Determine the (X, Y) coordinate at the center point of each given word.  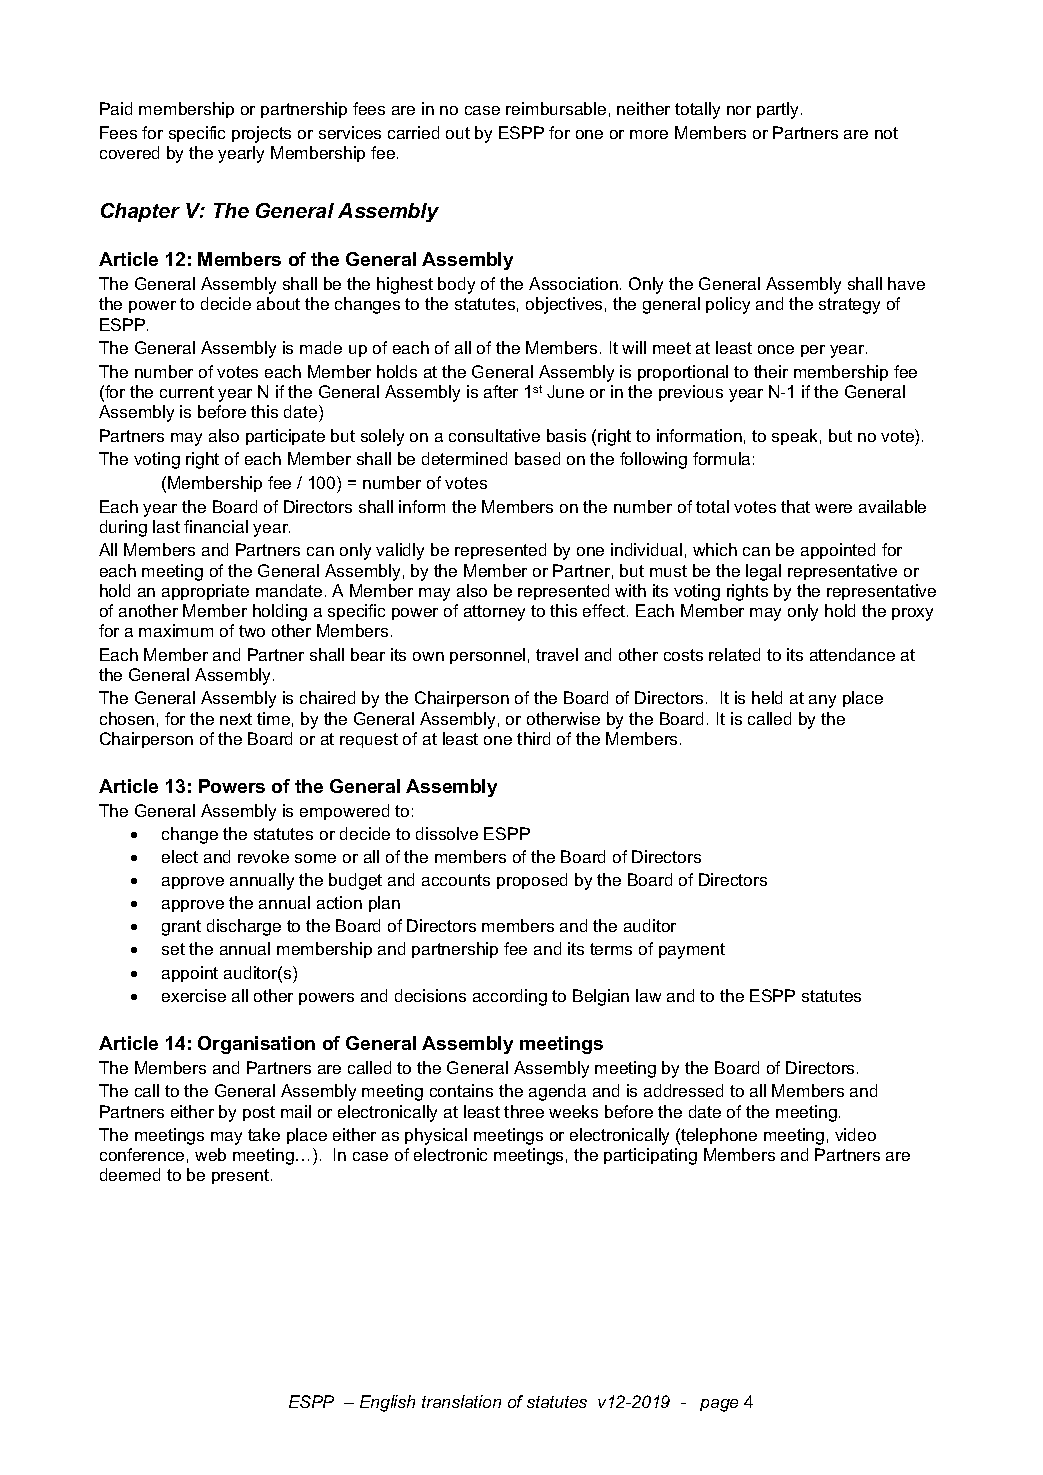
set (173, 949)
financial (216, 526)
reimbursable (556, 108)
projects (261, 134)
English (387, 1403)
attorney (494, 613)
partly (777, 110)
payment (692, 951)
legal (763, 572)
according (510, 997)
